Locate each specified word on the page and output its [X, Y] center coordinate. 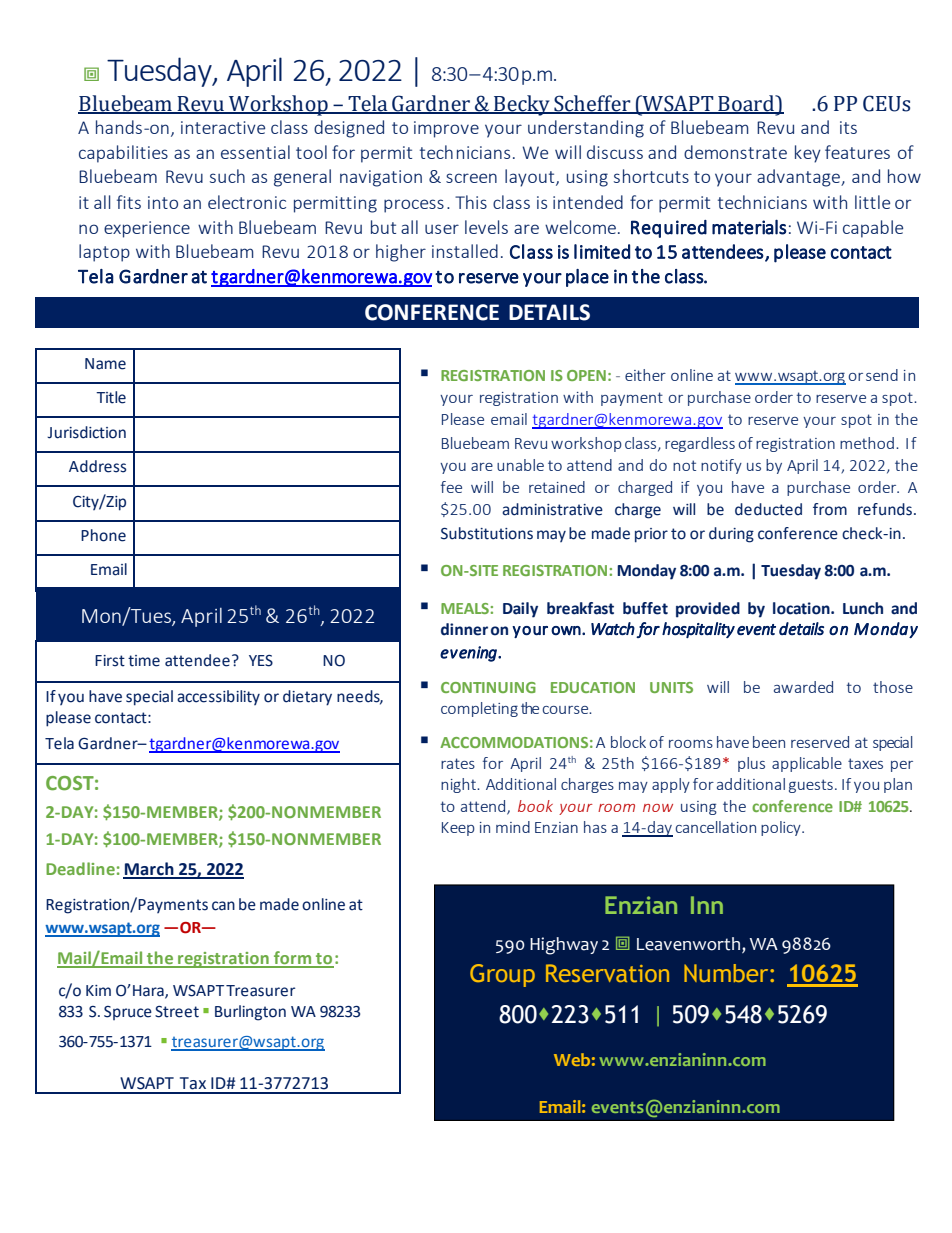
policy [782, 828]
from [830, 509]
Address [97, 466]
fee [451, 487]
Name [105, 364]
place [587, 278]
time [144, 661]
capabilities [123, 154]
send [882, 375]
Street [177, 1012]
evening [469, 654]
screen [471, 178]
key [808, 154]
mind [513, 827]
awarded [803, 687]
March [149, 870]
